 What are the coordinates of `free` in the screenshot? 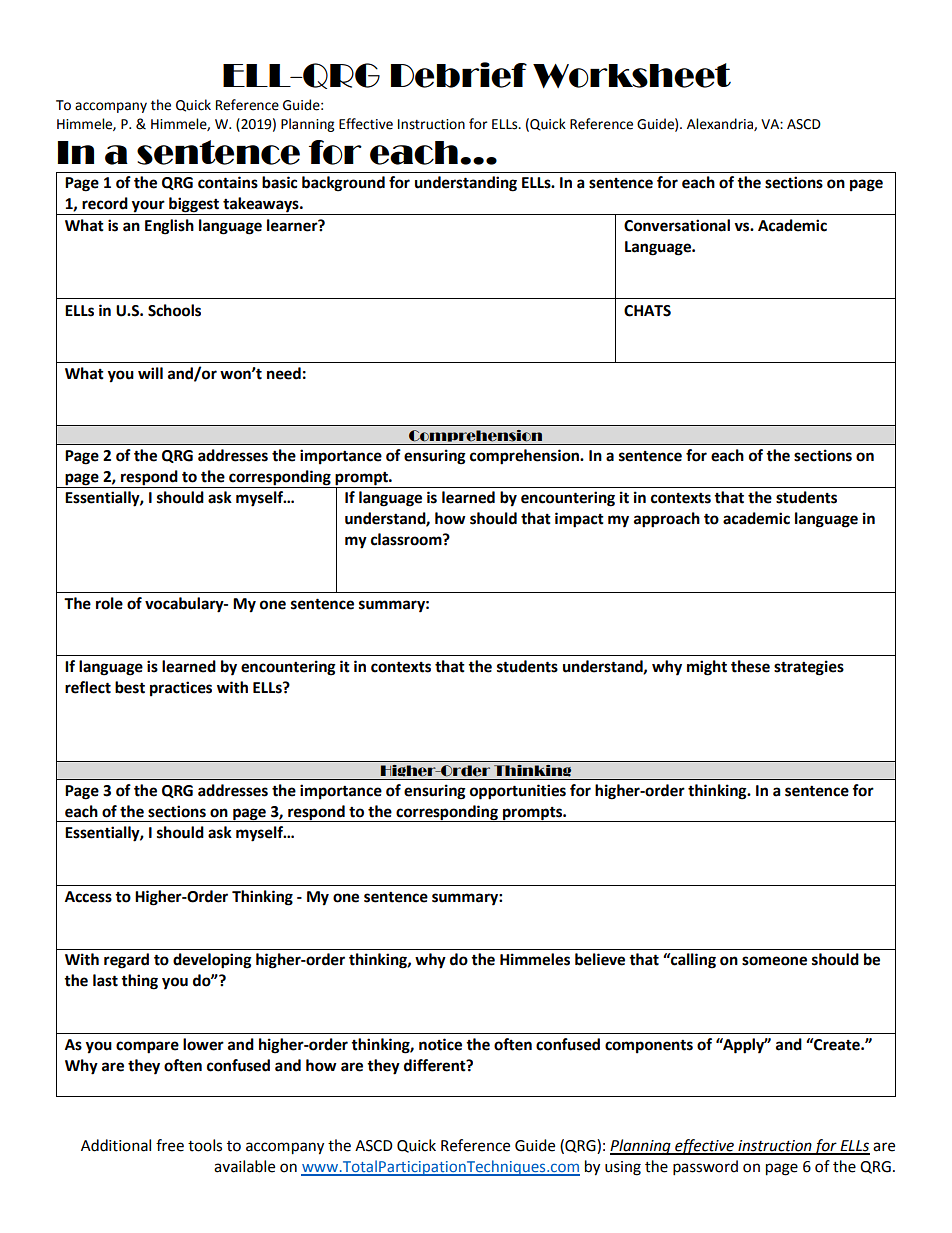 It's located at (170, 1145).
